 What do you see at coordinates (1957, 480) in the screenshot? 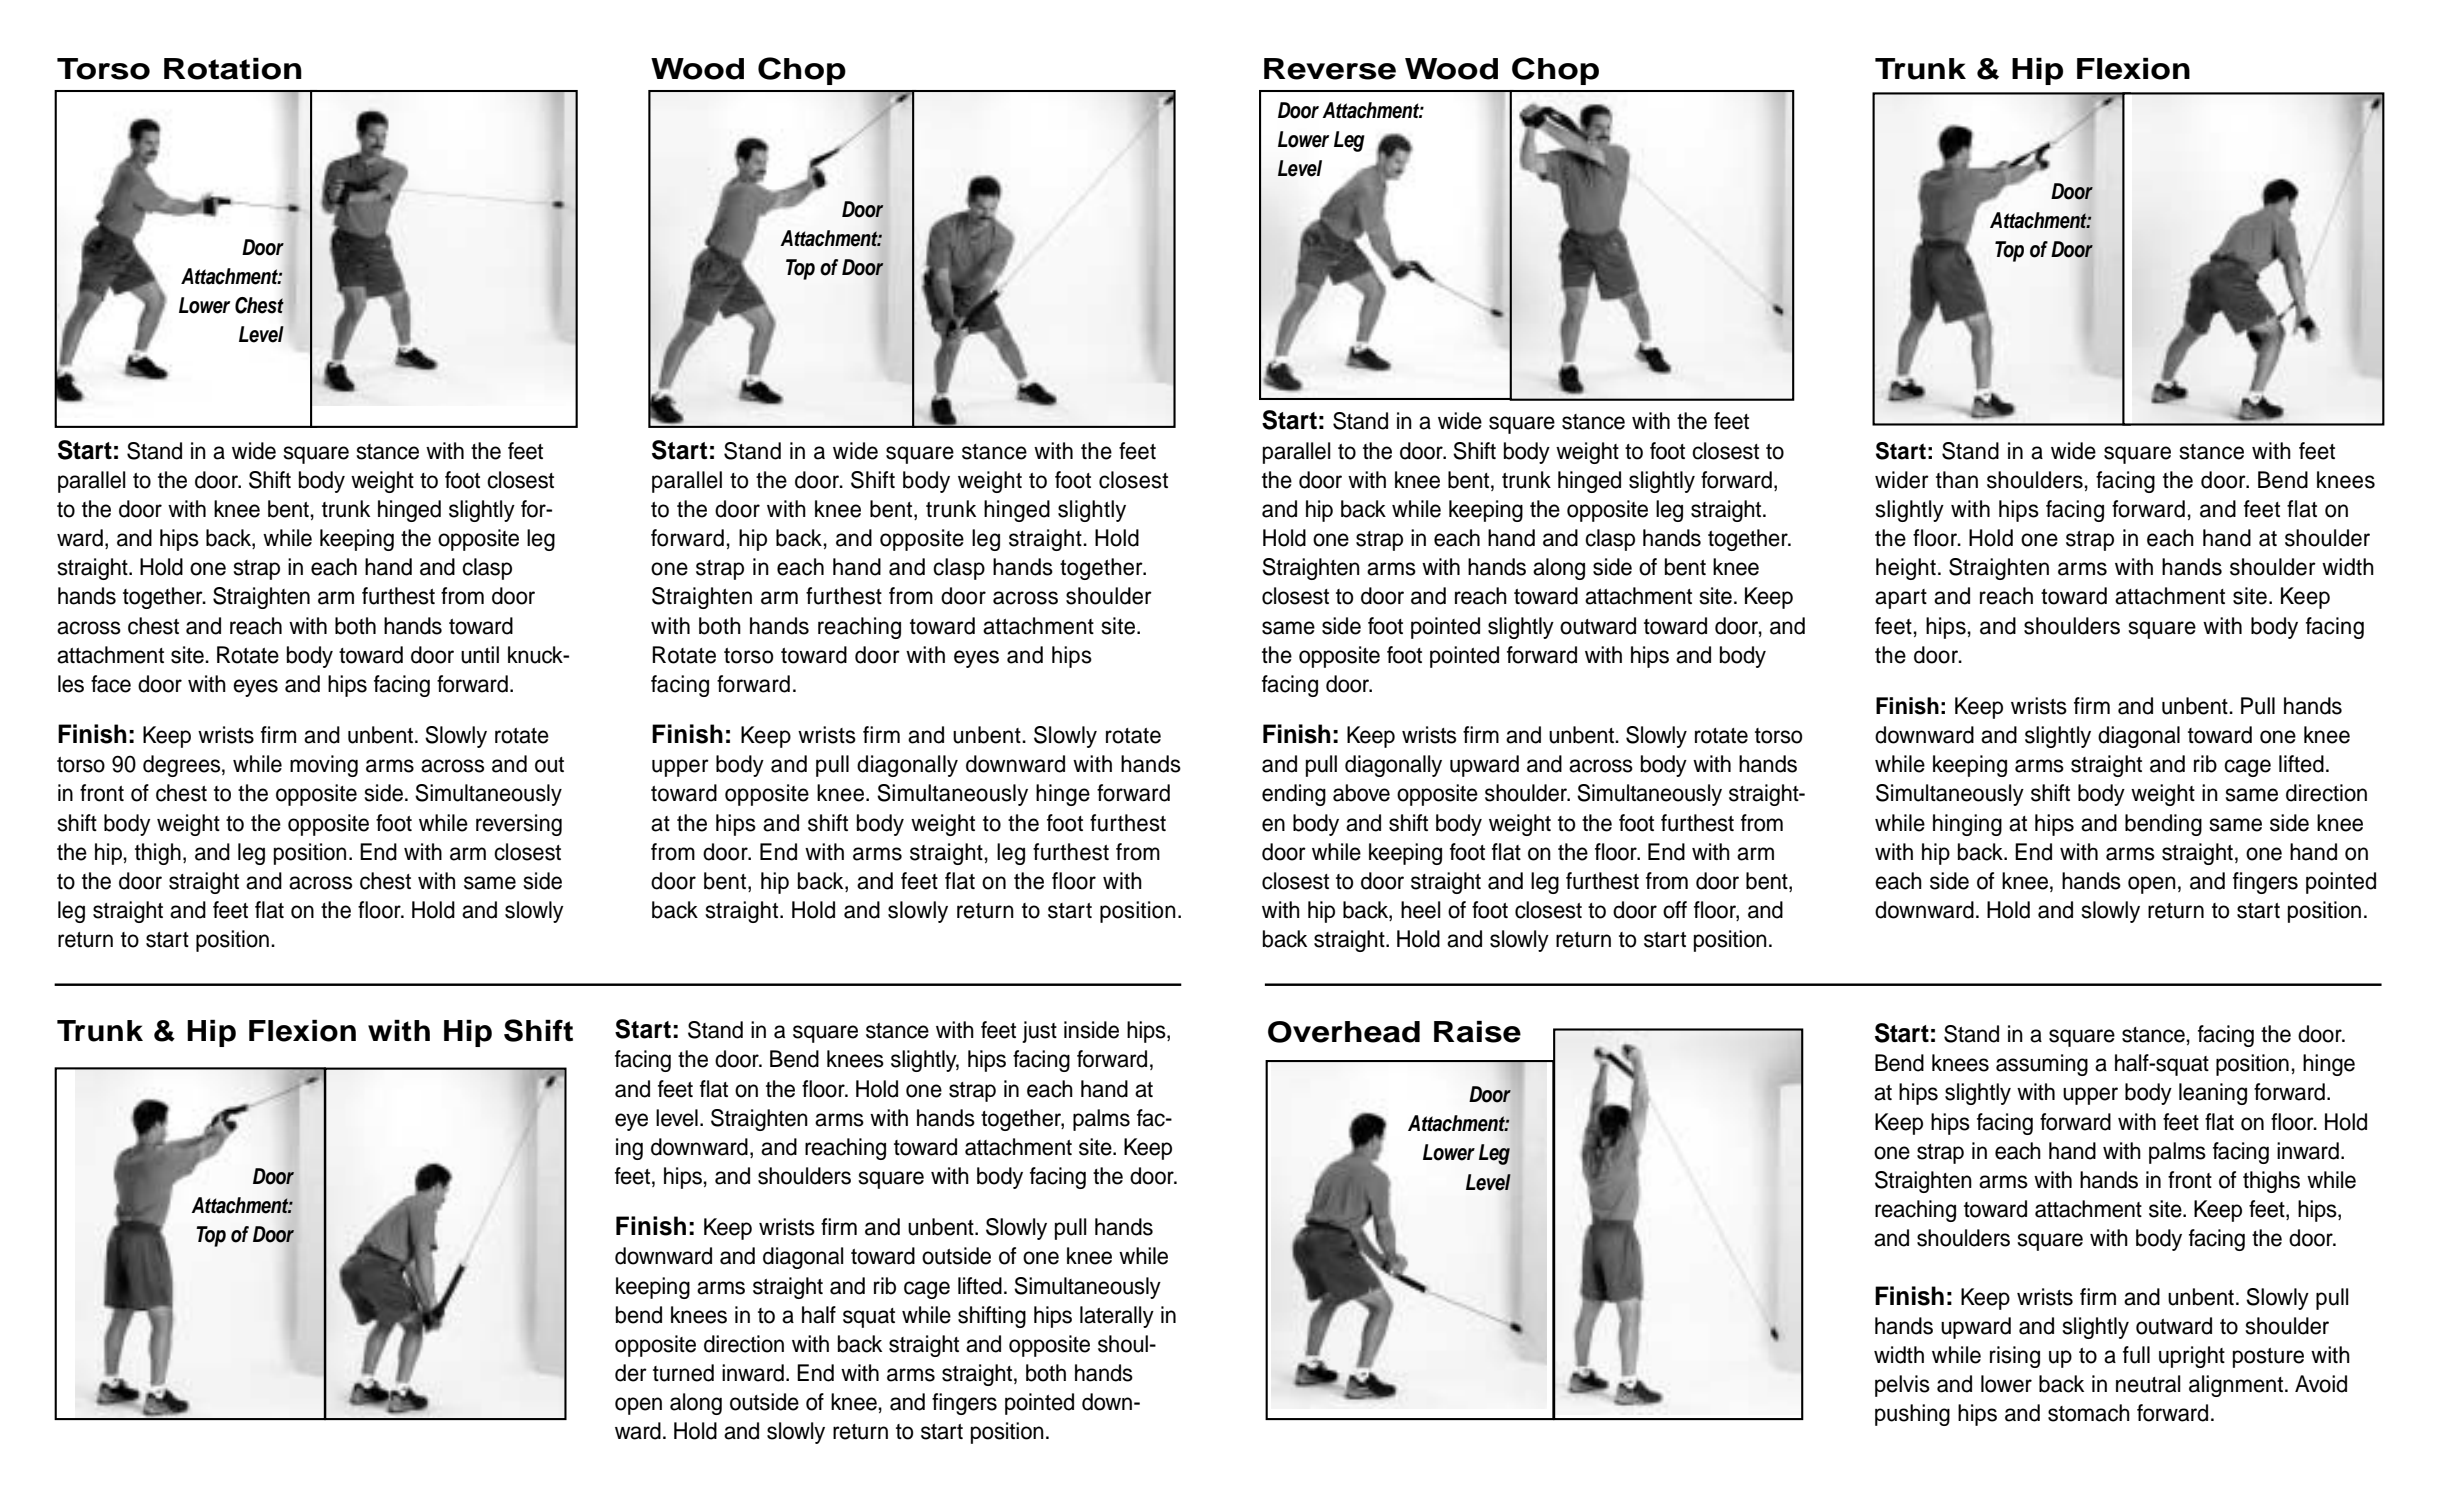
I see `than` at bounding box center [1957, 480].
